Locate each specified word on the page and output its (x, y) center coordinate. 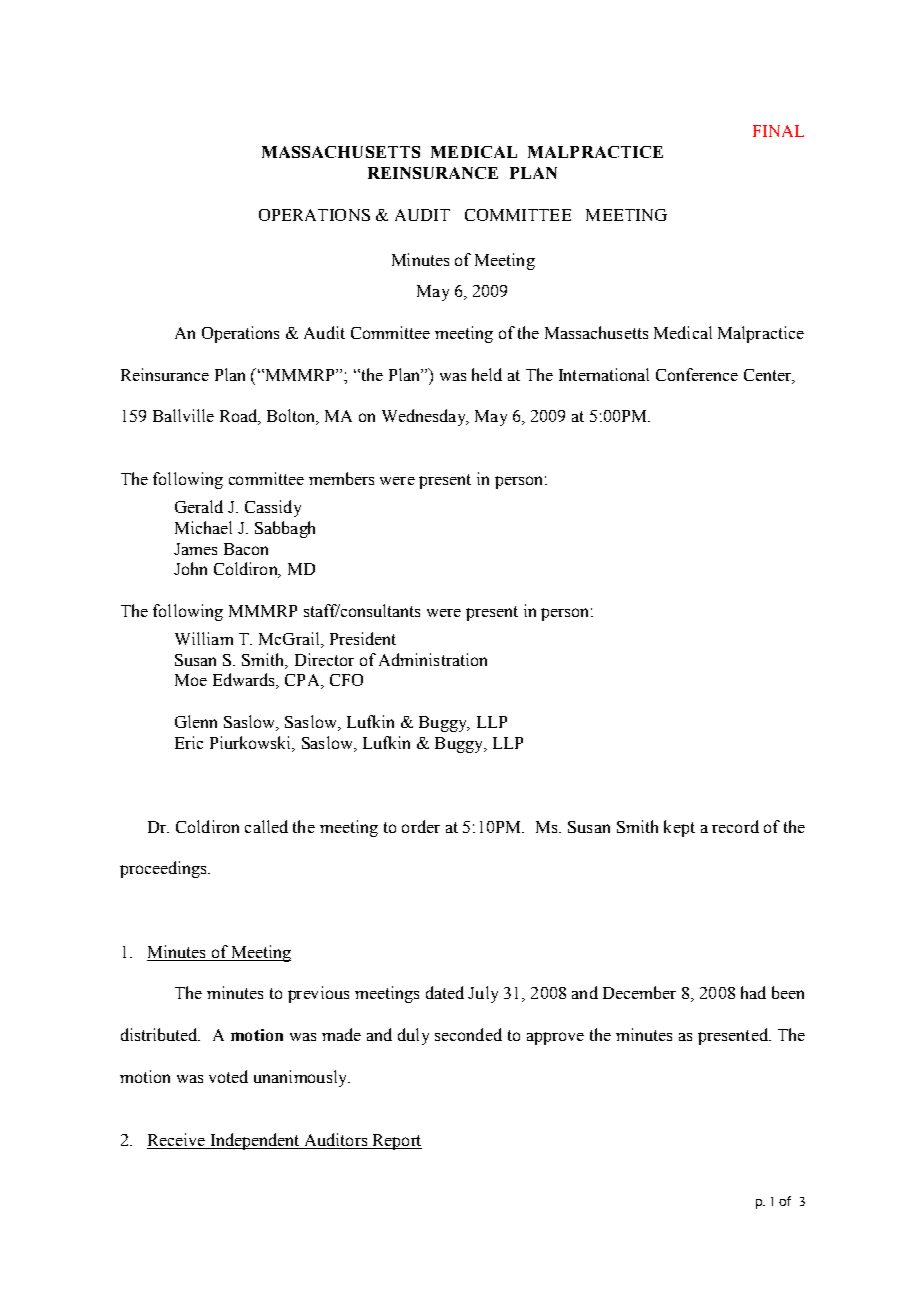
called (266, 826)
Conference (697, 374)
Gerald (199, 506)
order (421, 826)
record (735, 826)
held (487, 374)
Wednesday (425, 417)
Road (239, 417)
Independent (255, 1141)
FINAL (778, 131)
